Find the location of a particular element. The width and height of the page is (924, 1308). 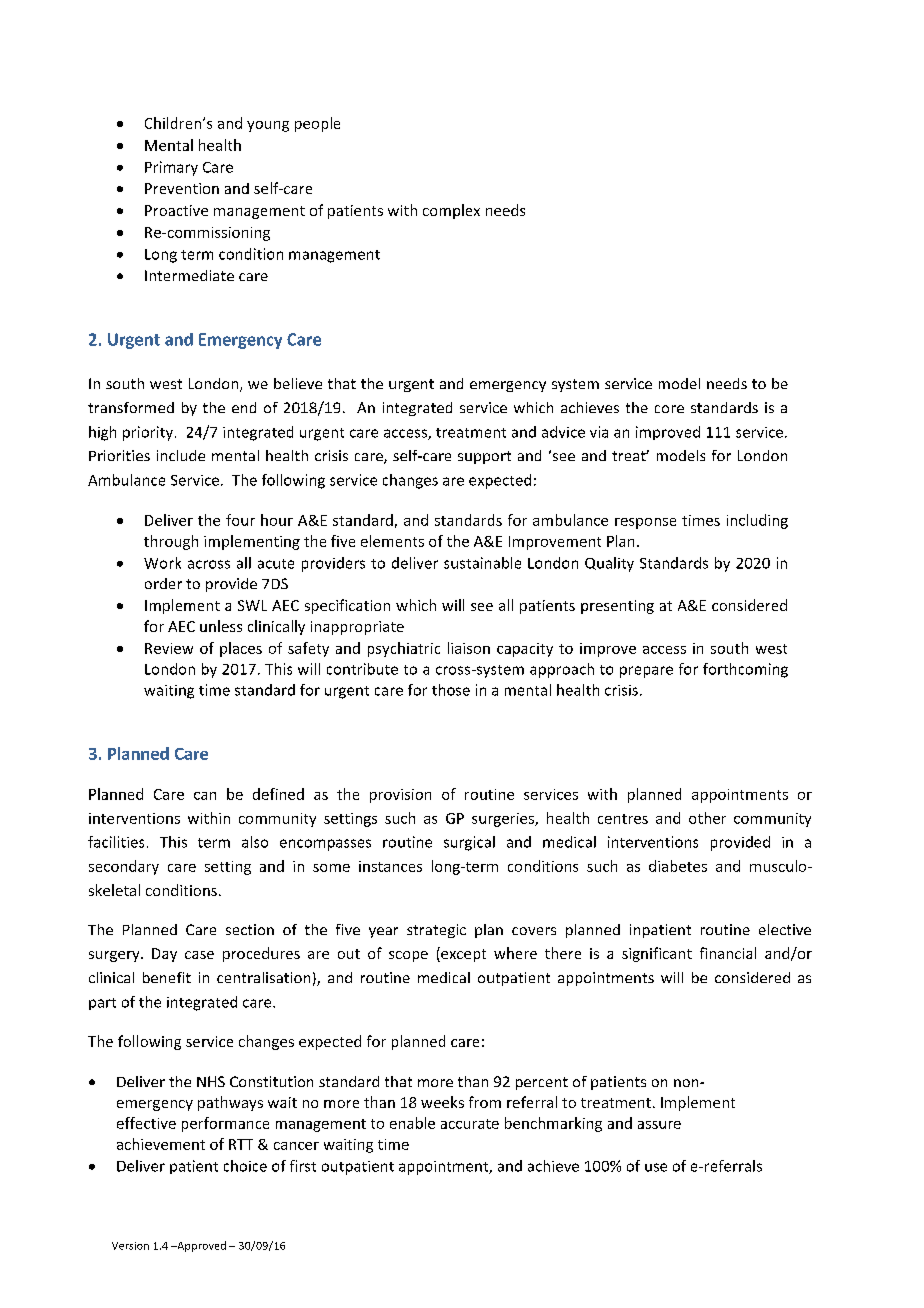

Primary is located at coordinates (171, 168).
